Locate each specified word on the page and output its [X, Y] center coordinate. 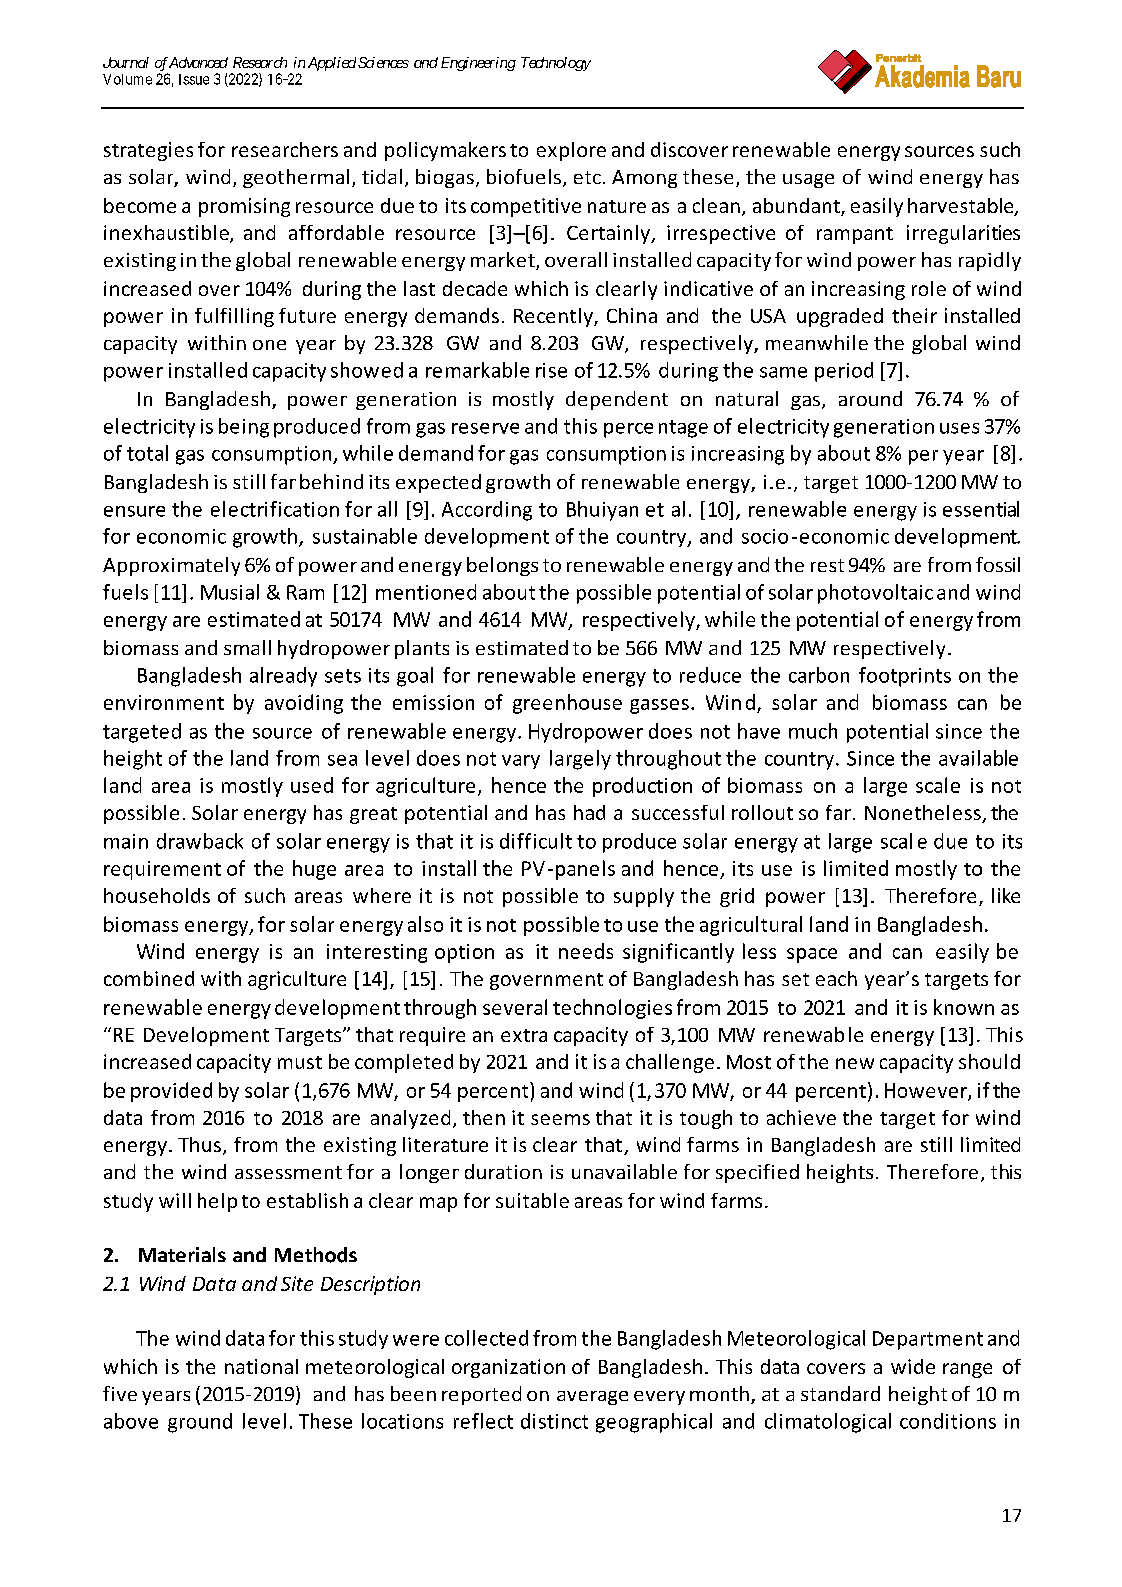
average [592, 1398]
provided [171, 1092]
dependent [617, 400]
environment [164, 702]
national [261, 1366]
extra [524, 1035]
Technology [556, 64]
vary [521, 762]
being [244, 428]
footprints [905, 677]
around [870, 398]
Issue [194, 79]
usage [808, 181]
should [989, 1061]
